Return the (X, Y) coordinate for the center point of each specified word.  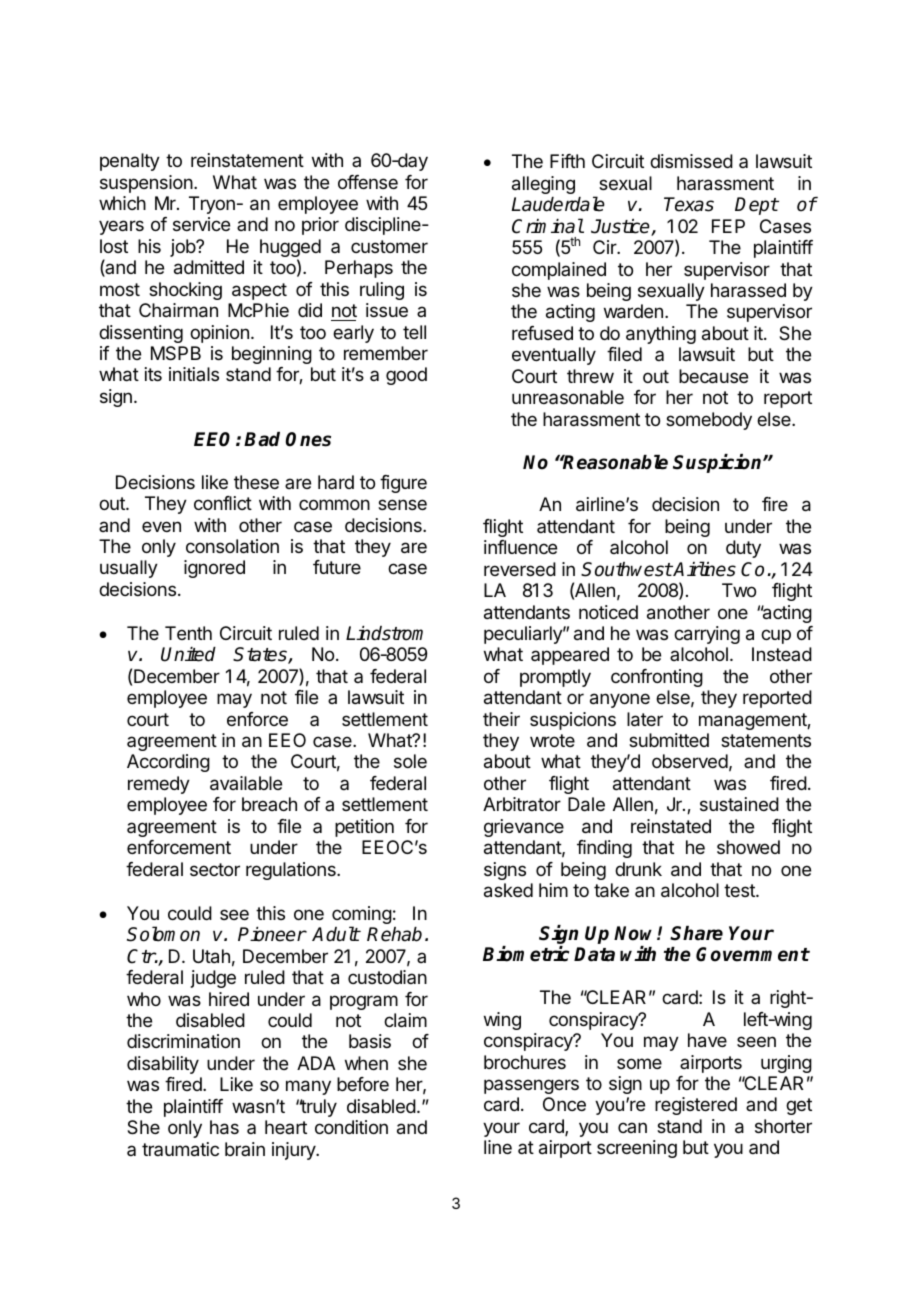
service (201, 224)
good (406, 376)
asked (508, 890)
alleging (543, 185)
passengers (531, 1086)
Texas (689, 204)
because (713, 376)
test (740, 890)
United (188, 654)
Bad (262, 439)
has (224, 1127)
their (501, 719)
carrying (707, 635)
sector (215, 869)
